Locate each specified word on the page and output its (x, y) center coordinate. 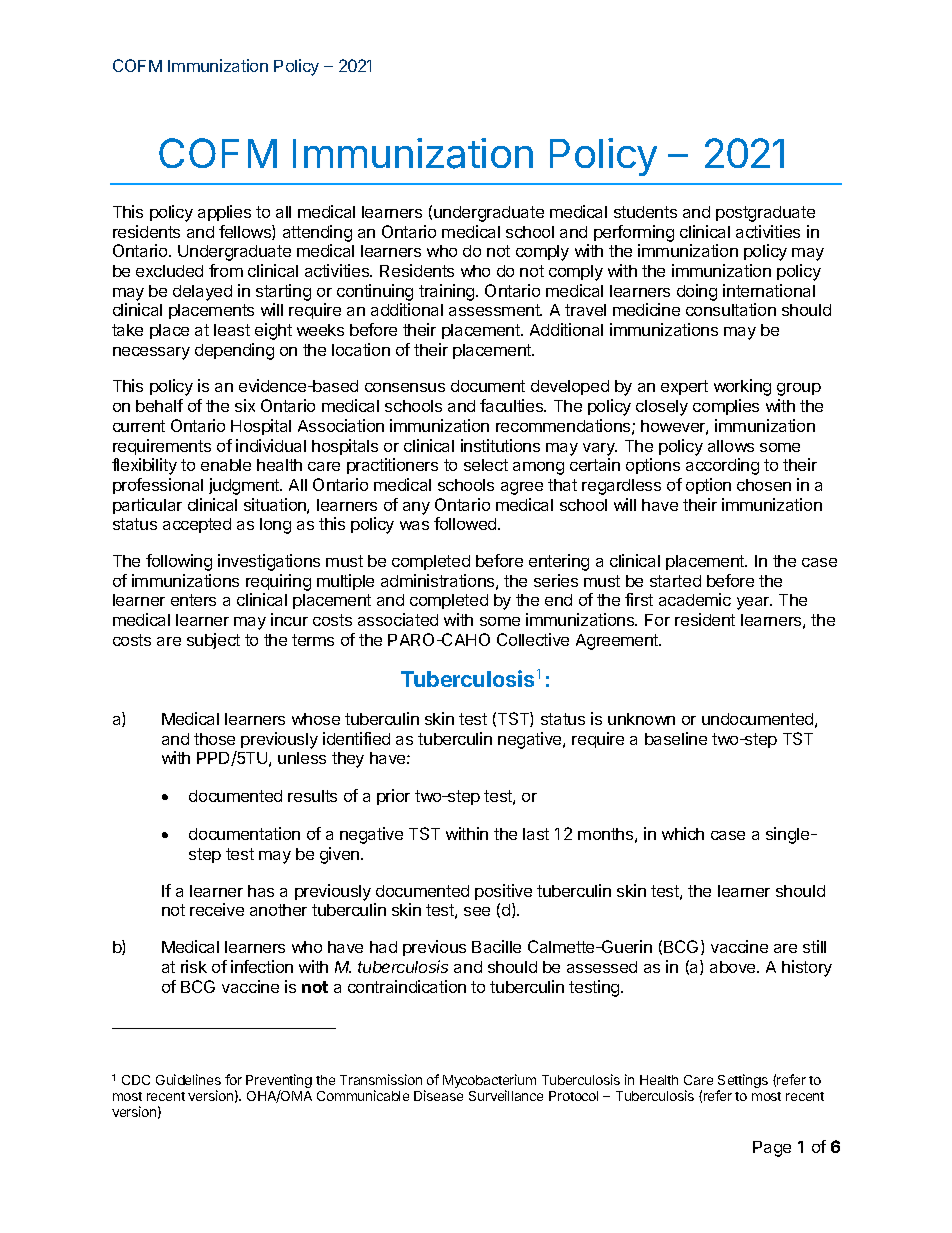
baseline (676, 738)
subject (213, 641)
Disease (438, 1095)
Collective (533, 639)
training (448, 292)
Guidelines (188, 1079)
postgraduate (765, 214)
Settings (743, 1082)
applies (224, 213)
